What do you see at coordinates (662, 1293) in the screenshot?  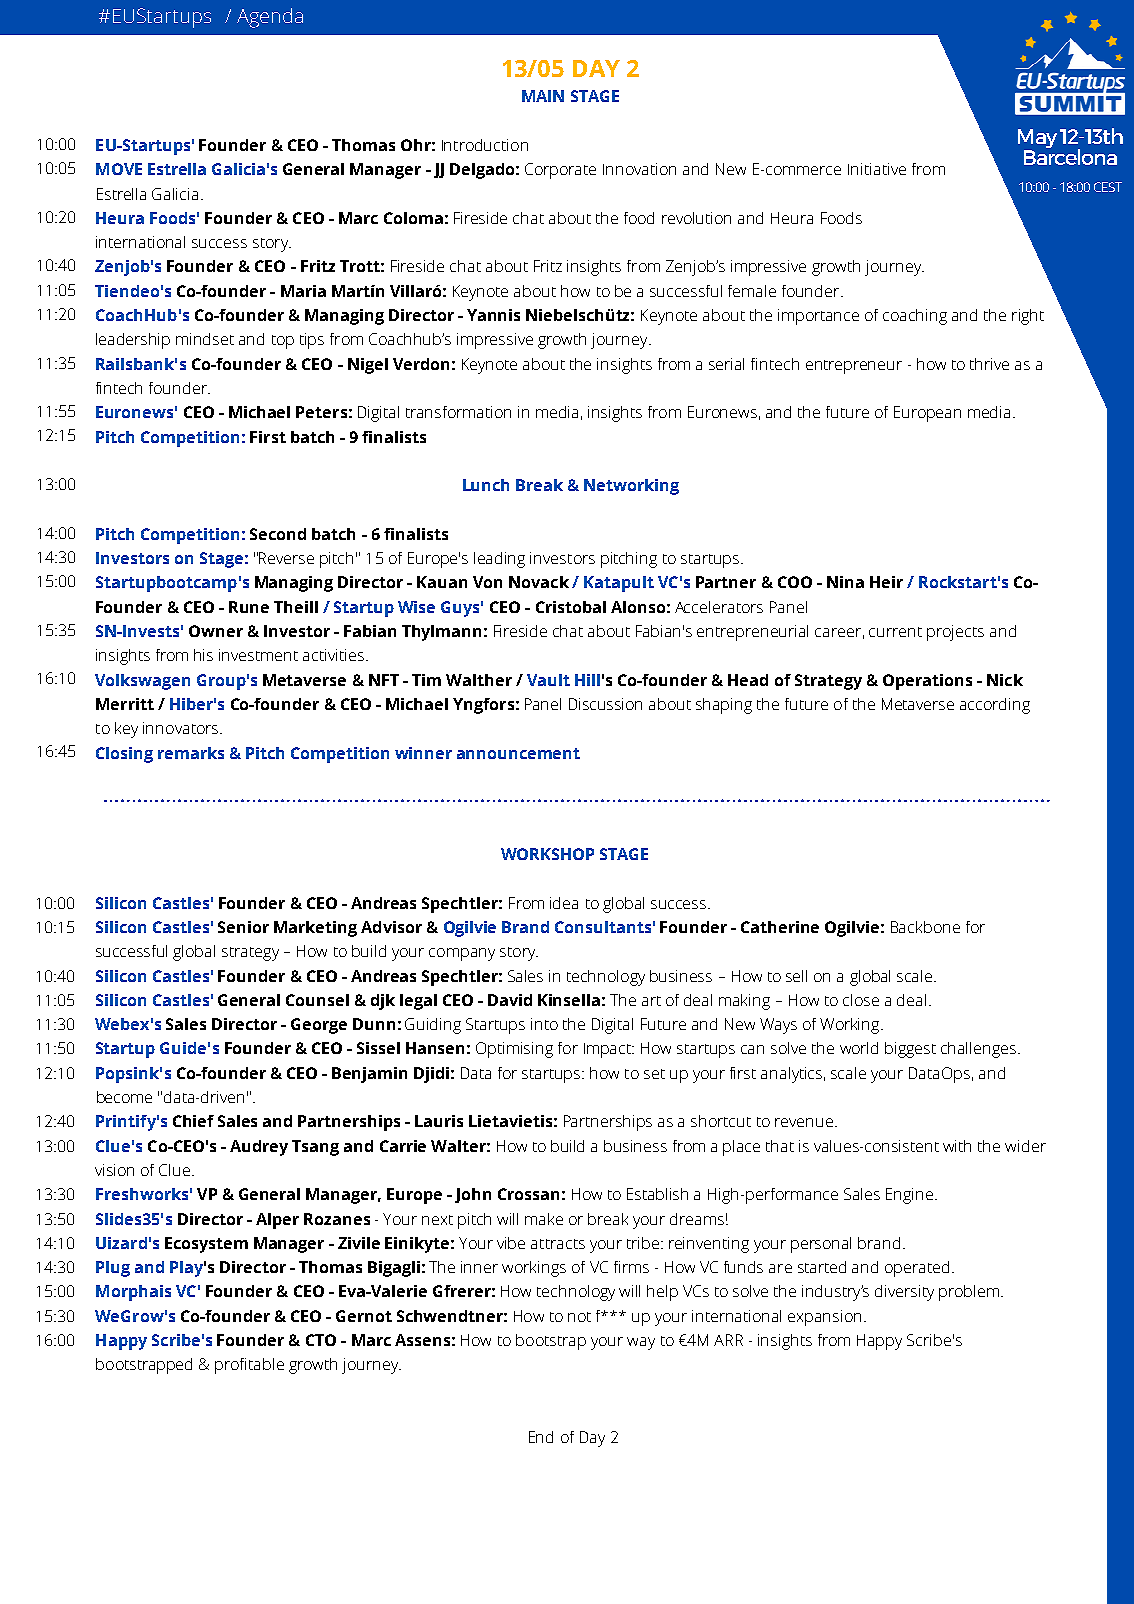 I see `help` at bounding box center [662, 1293].
